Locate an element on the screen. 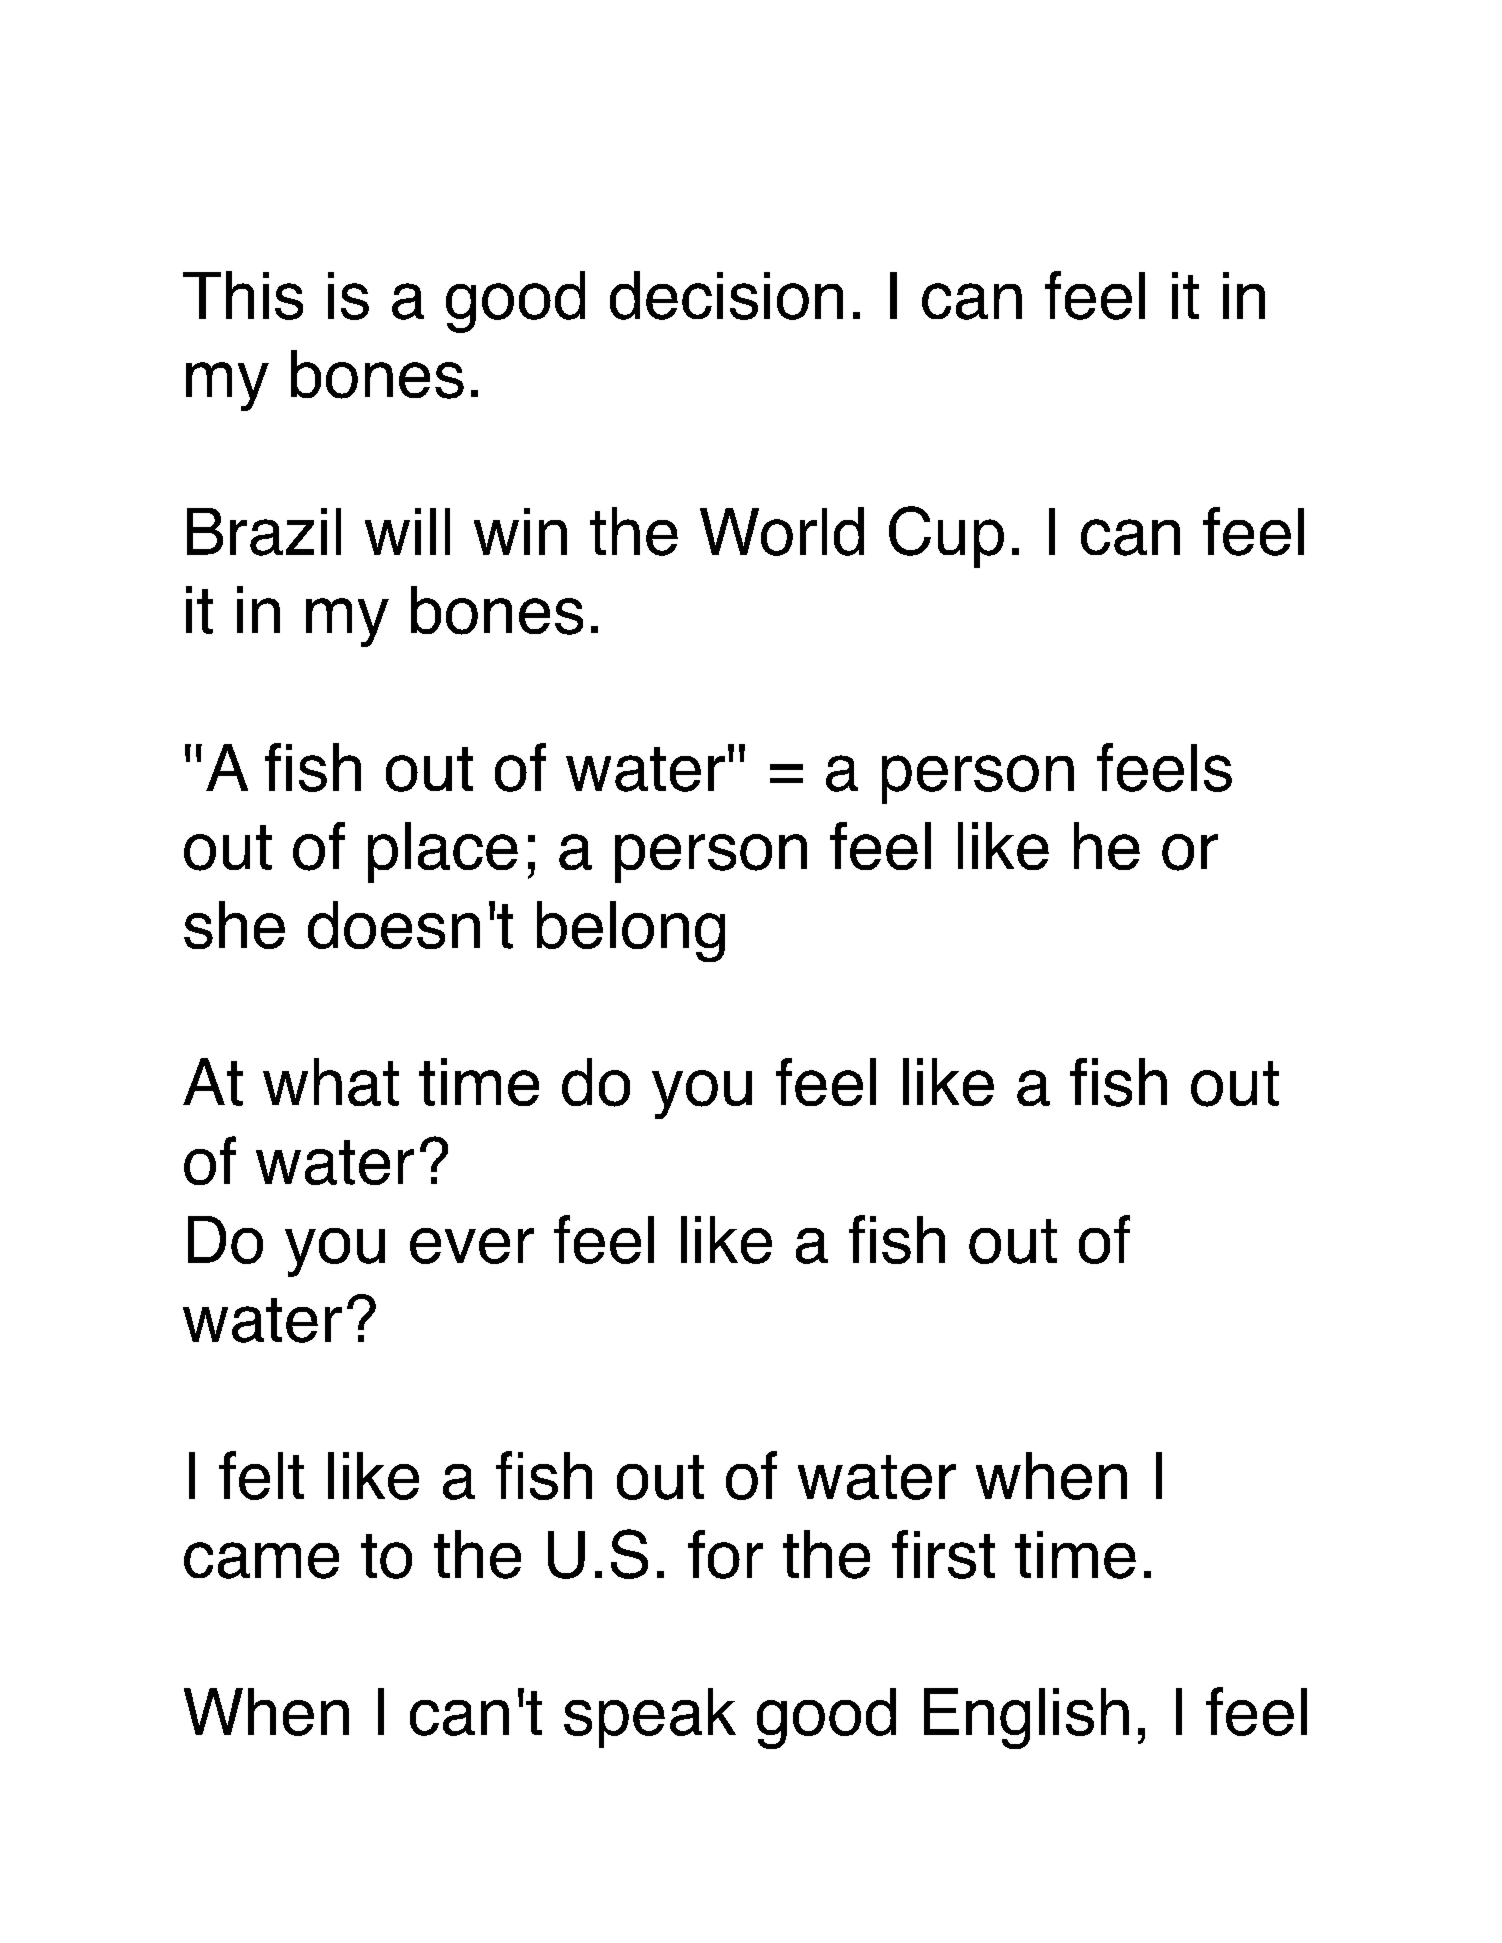  World is located at coordinates (782, 531).
